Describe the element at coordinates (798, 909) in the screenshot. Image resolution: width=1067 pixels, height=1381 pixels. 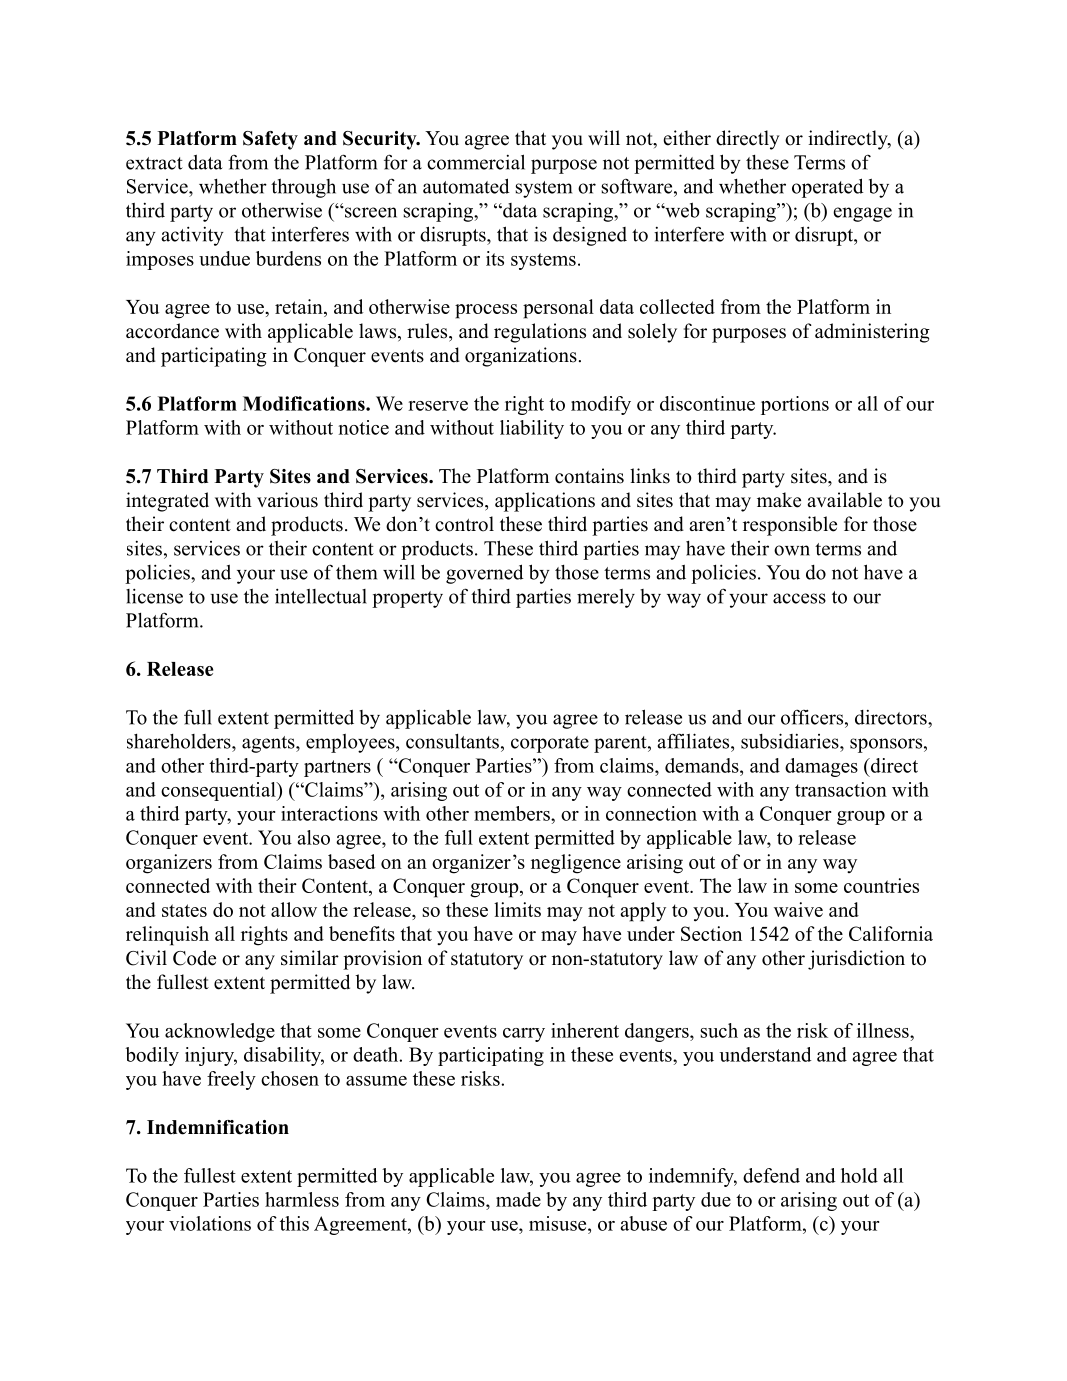
I see `waive` at that location.
